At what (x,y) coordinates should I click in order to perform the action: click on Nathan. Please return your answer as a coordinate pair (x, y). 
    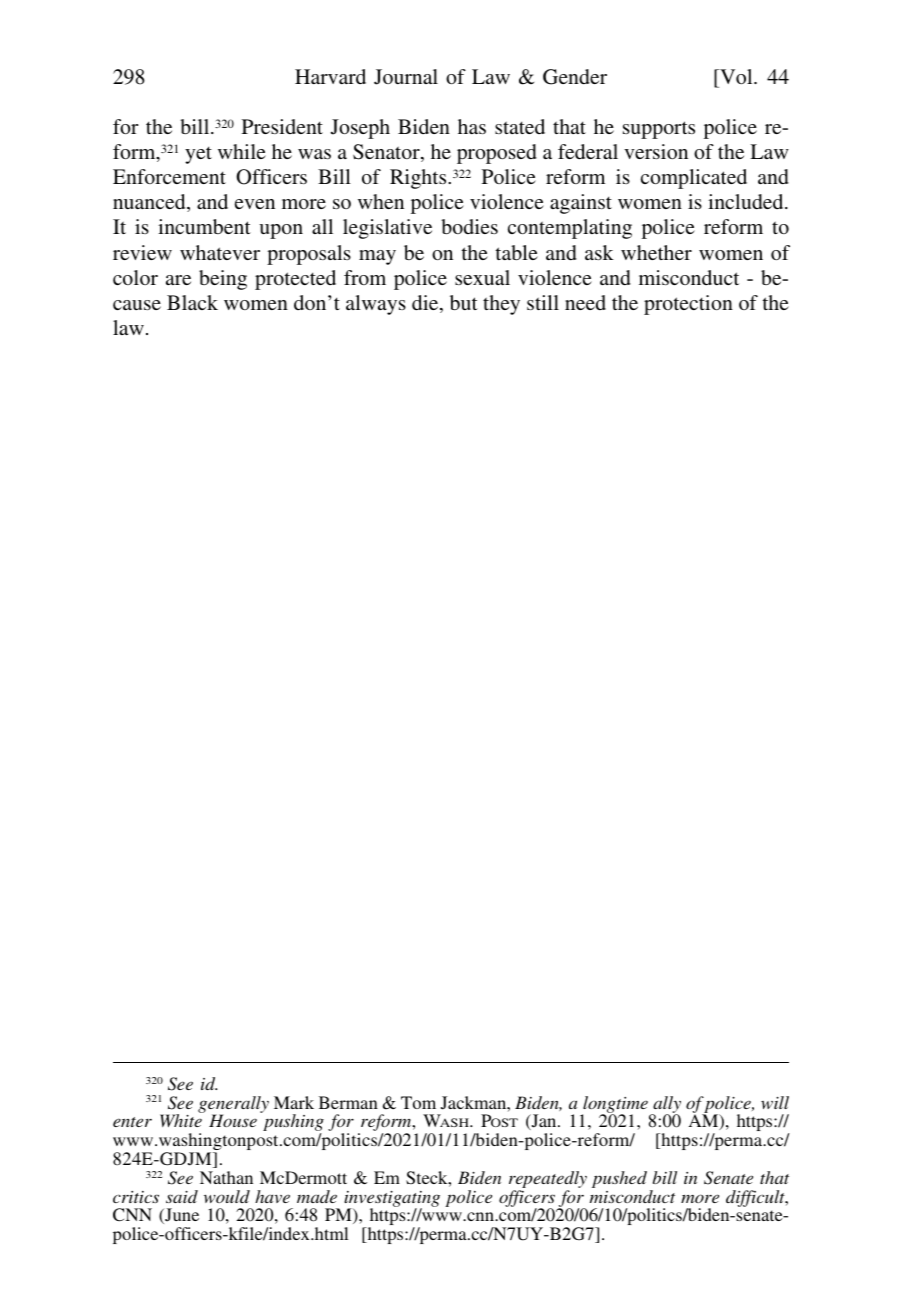
    Looking at the image, I should click on (226, 1177).
